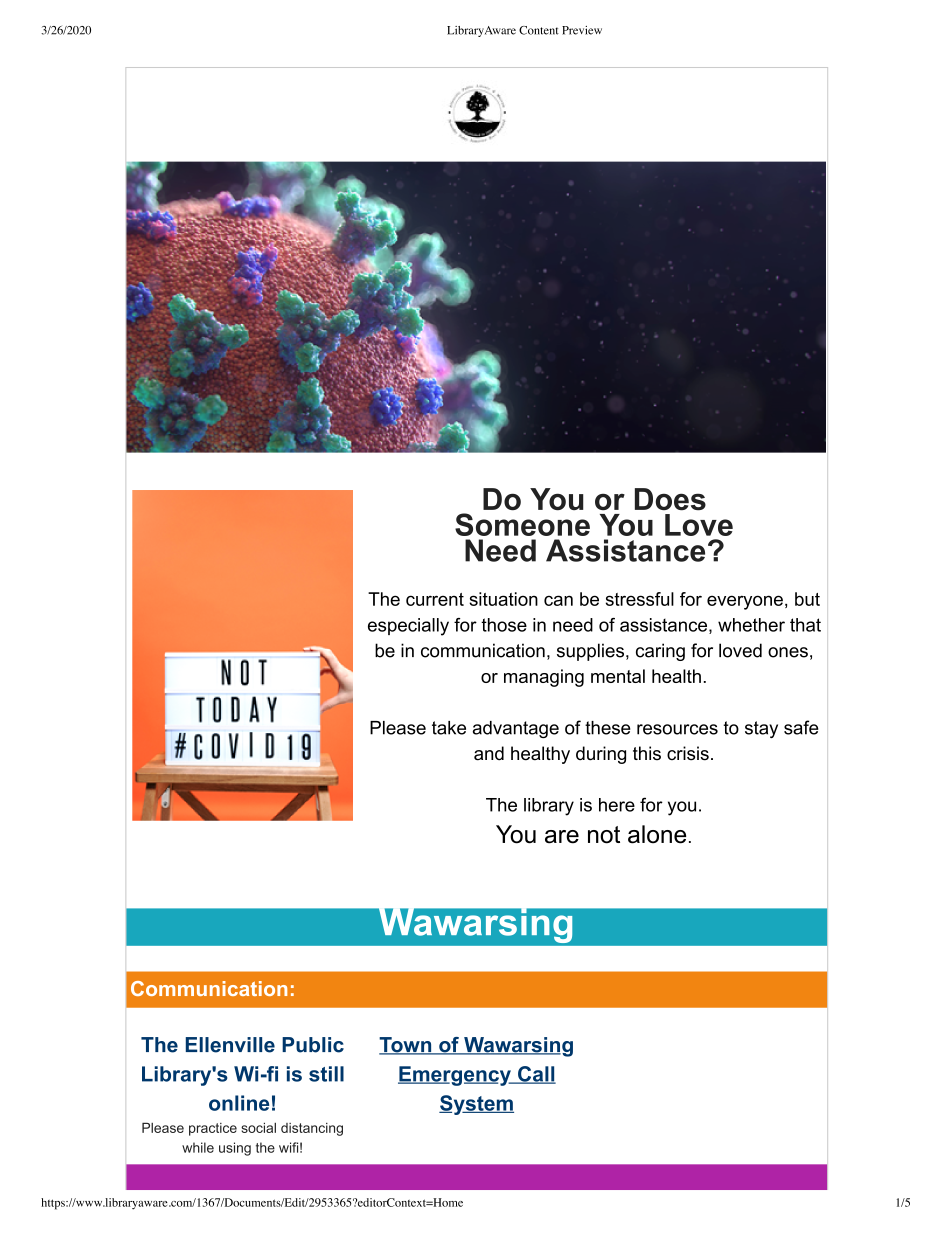  Describe the element at coordinates (670, 499) in the document. I see `Does` at that location.
